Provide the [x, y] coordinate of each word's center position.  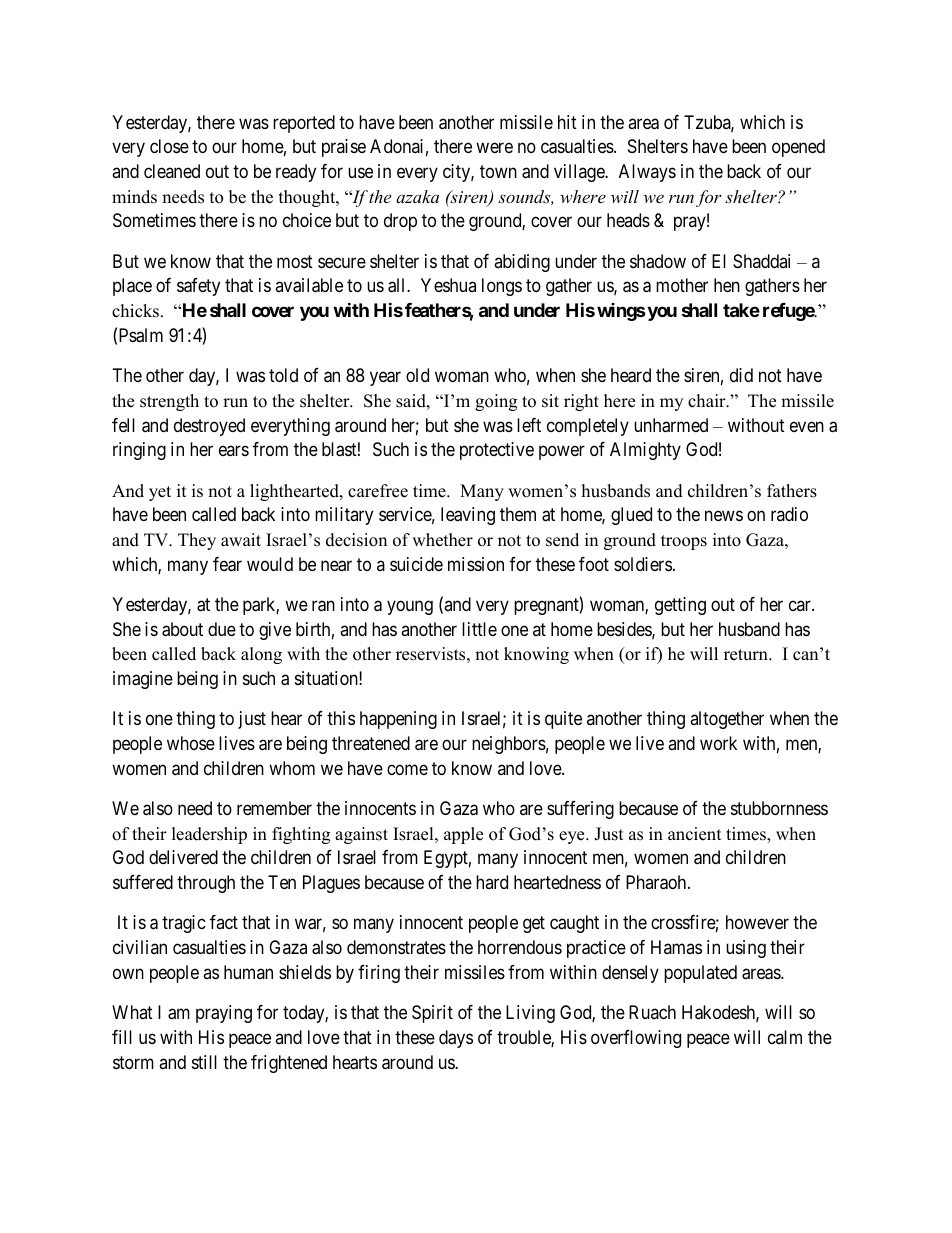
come [407, 769]
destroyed [209, 427]
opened [798, 148]
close [169, 146]
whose [191, 743]
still [204, 1062]
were [494, 148]
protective [497, 451]
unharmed [671, 425]
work [718, 743]
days [456, 1039]
